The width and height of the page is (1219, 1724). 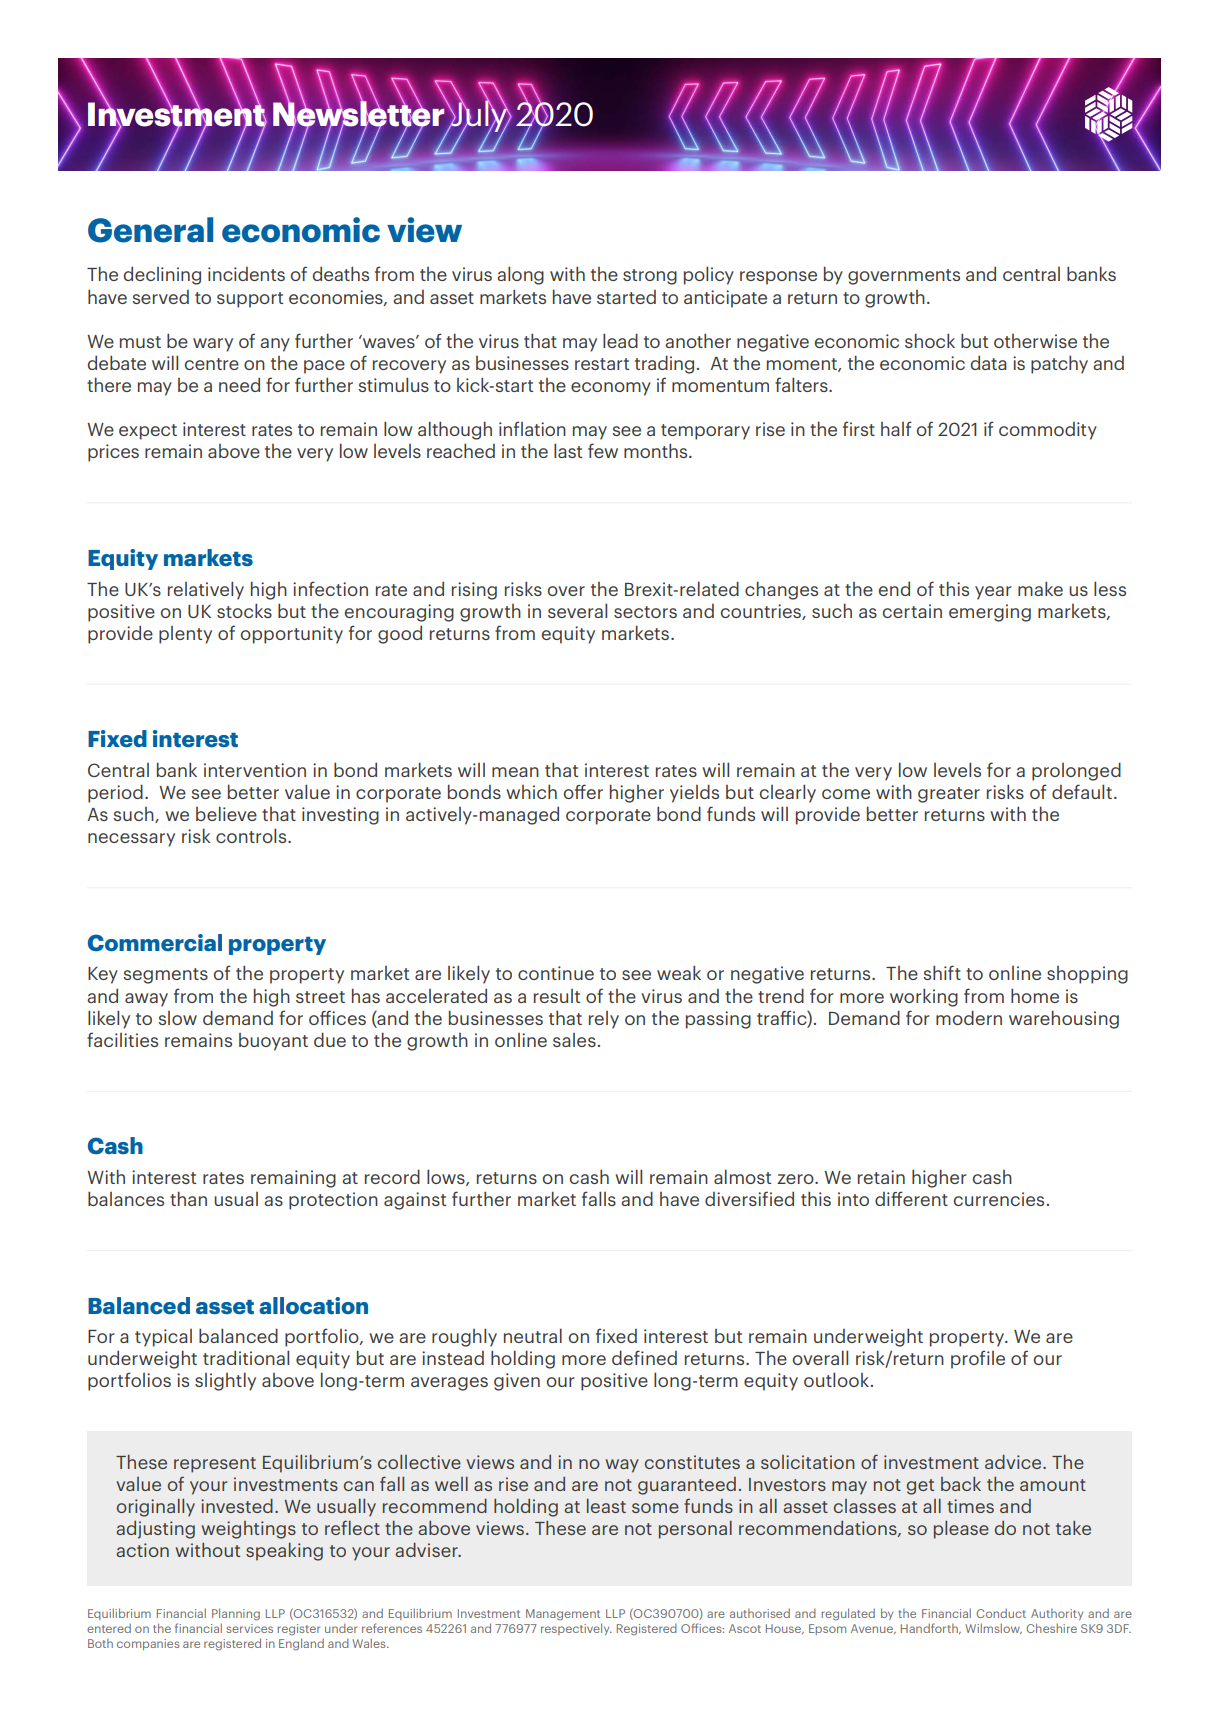 I want to click on buoyant, so click(x=273, y=1042).
